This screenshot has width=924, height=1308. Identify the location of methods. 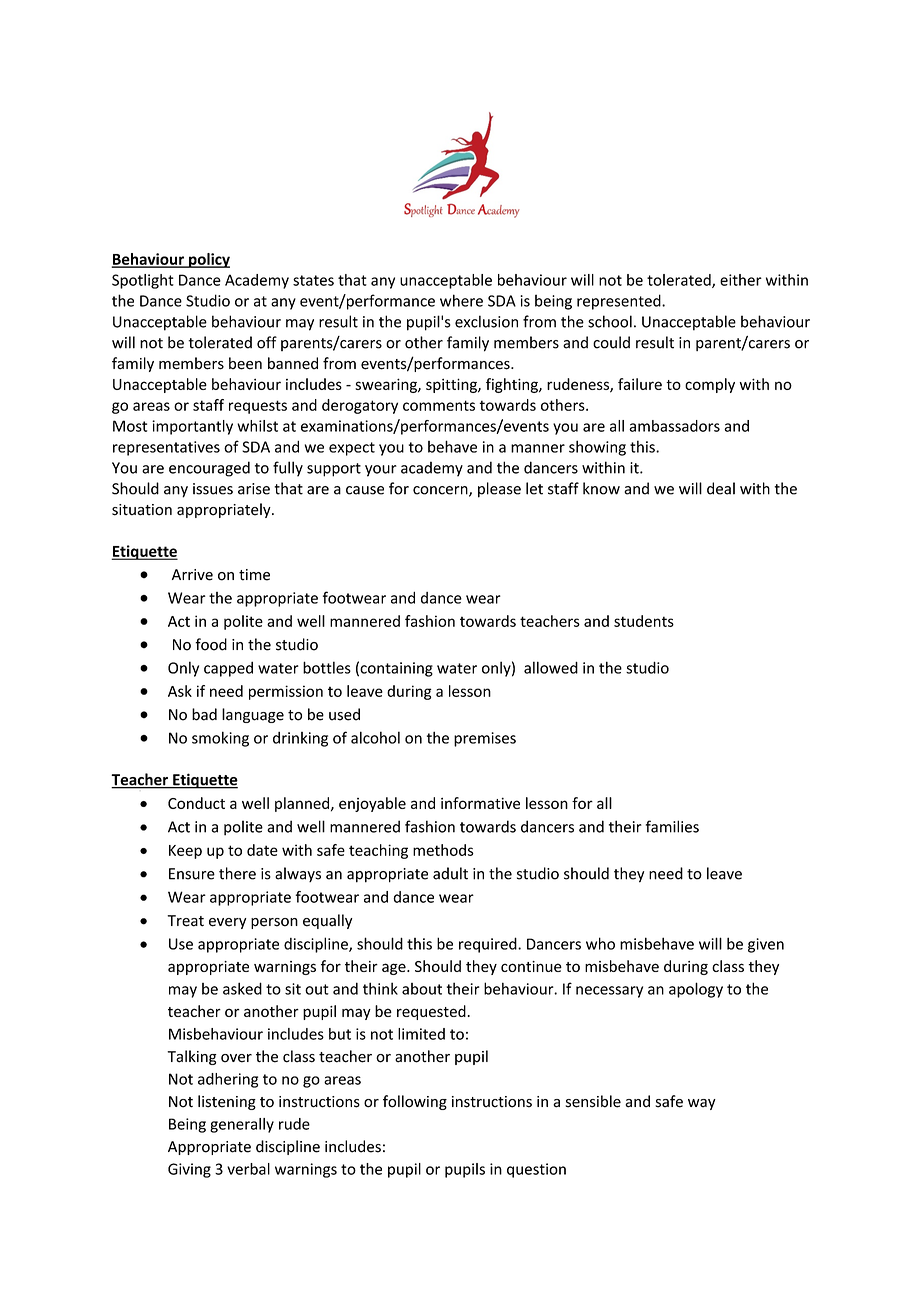
(443, 850).
